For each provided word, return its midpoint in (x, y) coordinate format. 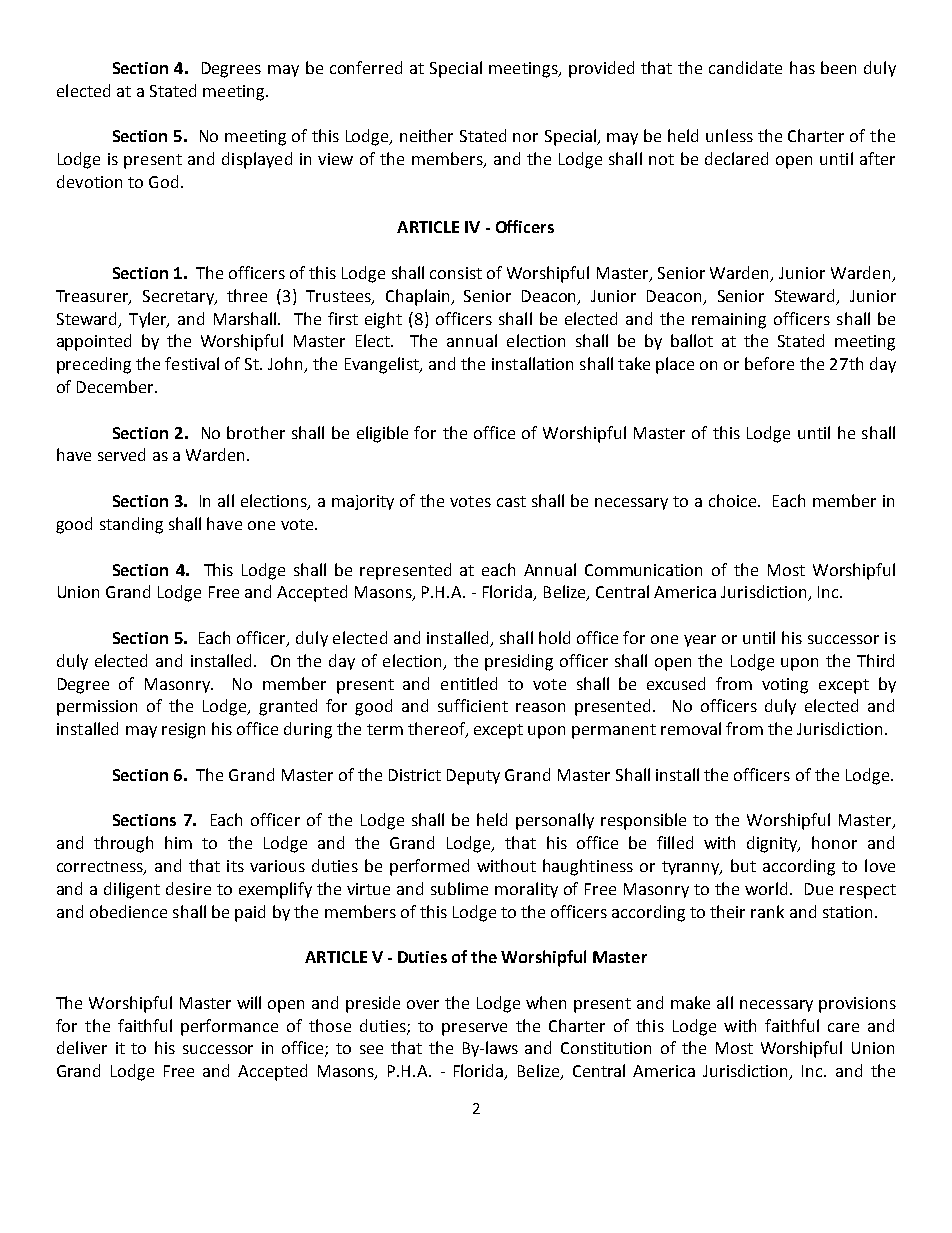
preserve (474, 1029)
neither (426, 135)
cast (511, 501)
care (843, 1027)
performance (229, 1027)
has (802, 67)
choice (734, 500)
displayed (257, 160)
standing (131, 525)
